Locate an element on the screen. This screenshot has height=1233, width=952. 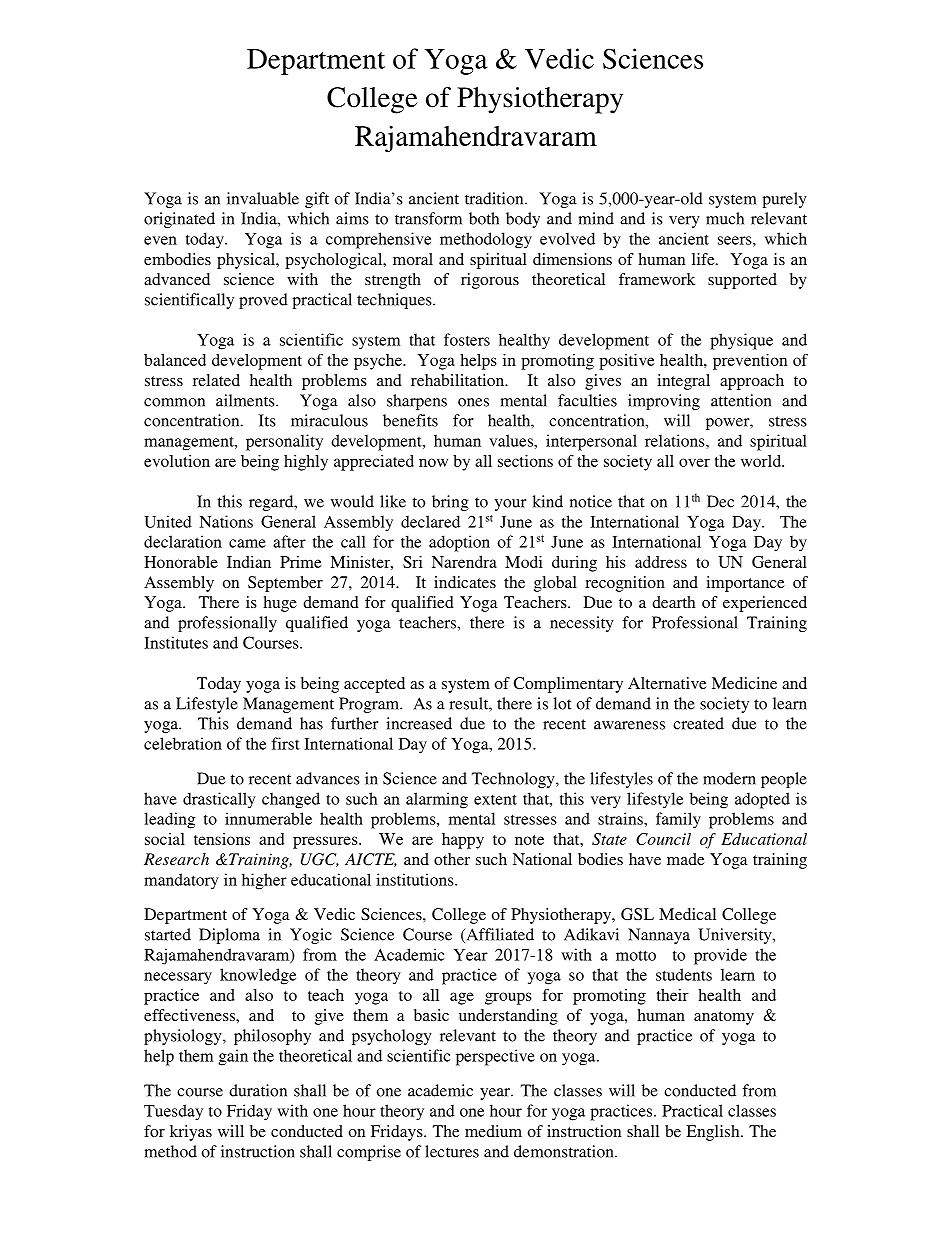
address is located at coordinates (661, 562).
